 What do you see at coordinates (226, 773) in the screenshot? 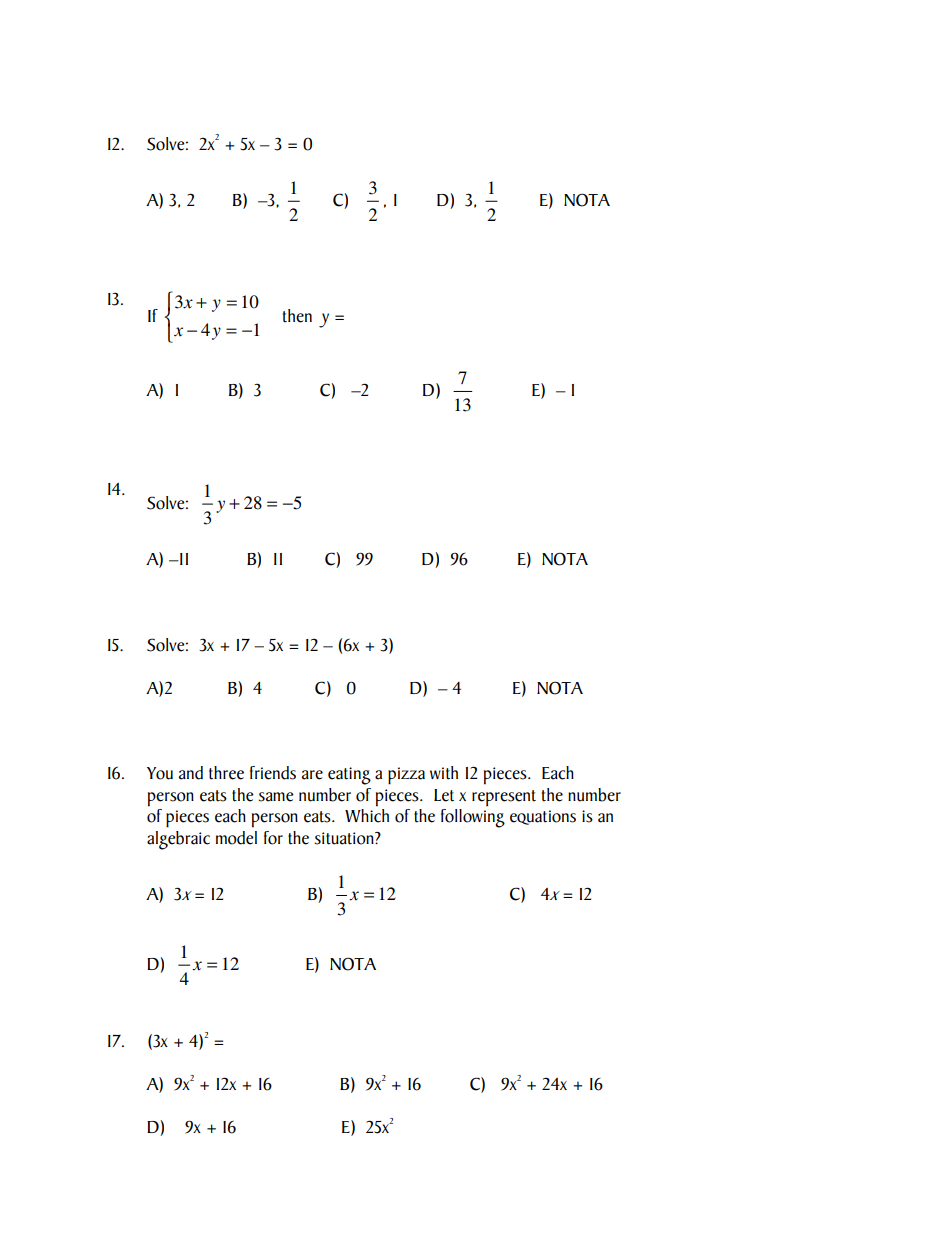
I see `three` at bounding box center [226, 773].
